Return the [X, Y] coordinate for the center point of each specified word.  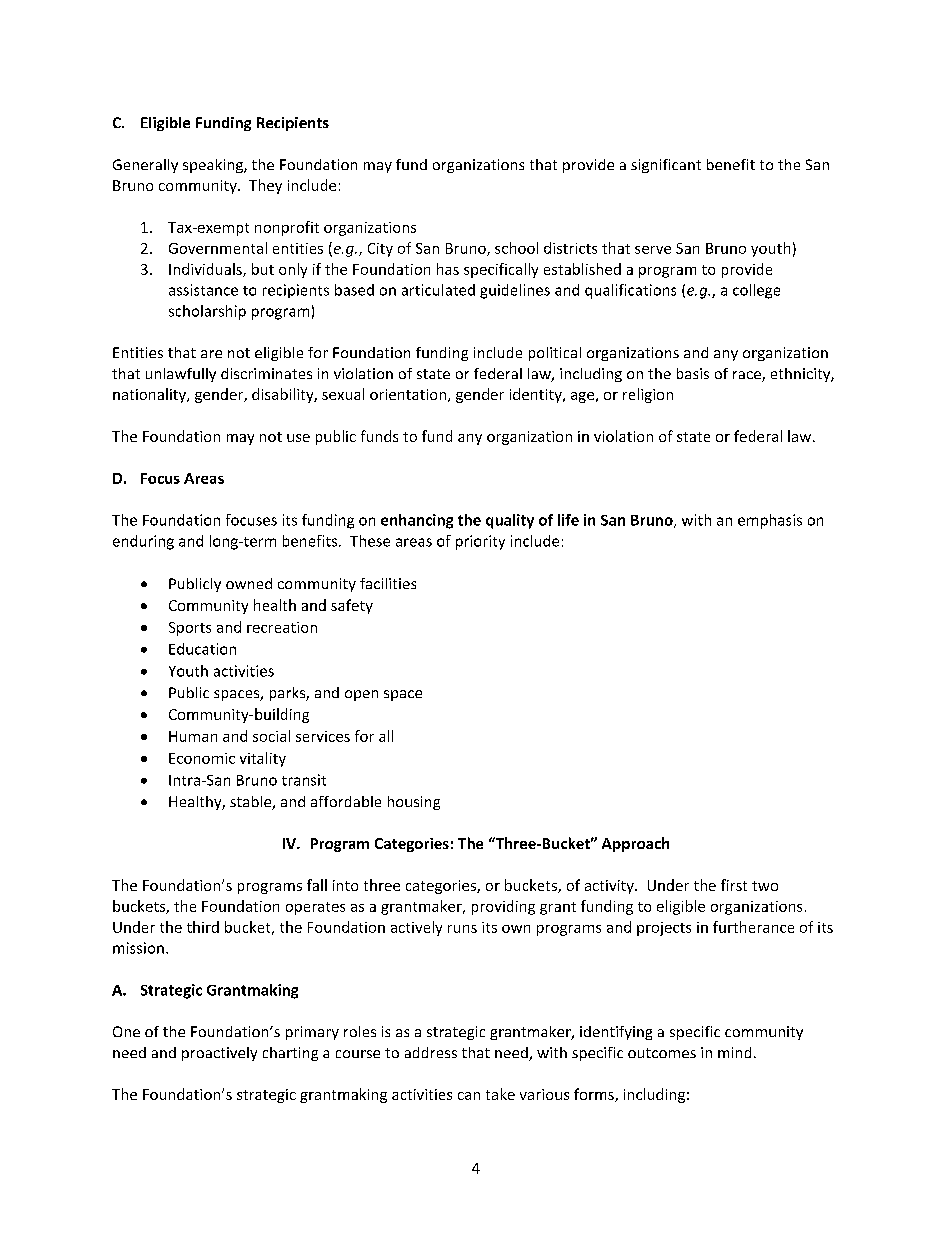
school [516, 248]
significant [666, 166]
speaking [214, 166]
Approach [635, 844]
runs [462, 929]
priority [480, 542]
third [203, 927]
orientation [409, 395]
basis [693, 373]
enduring [143, 542]
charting [290, 1054]
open [361, 695]
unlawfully [181, 375]
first [734, 885]
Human [193, 736]
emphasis [770, 521]
